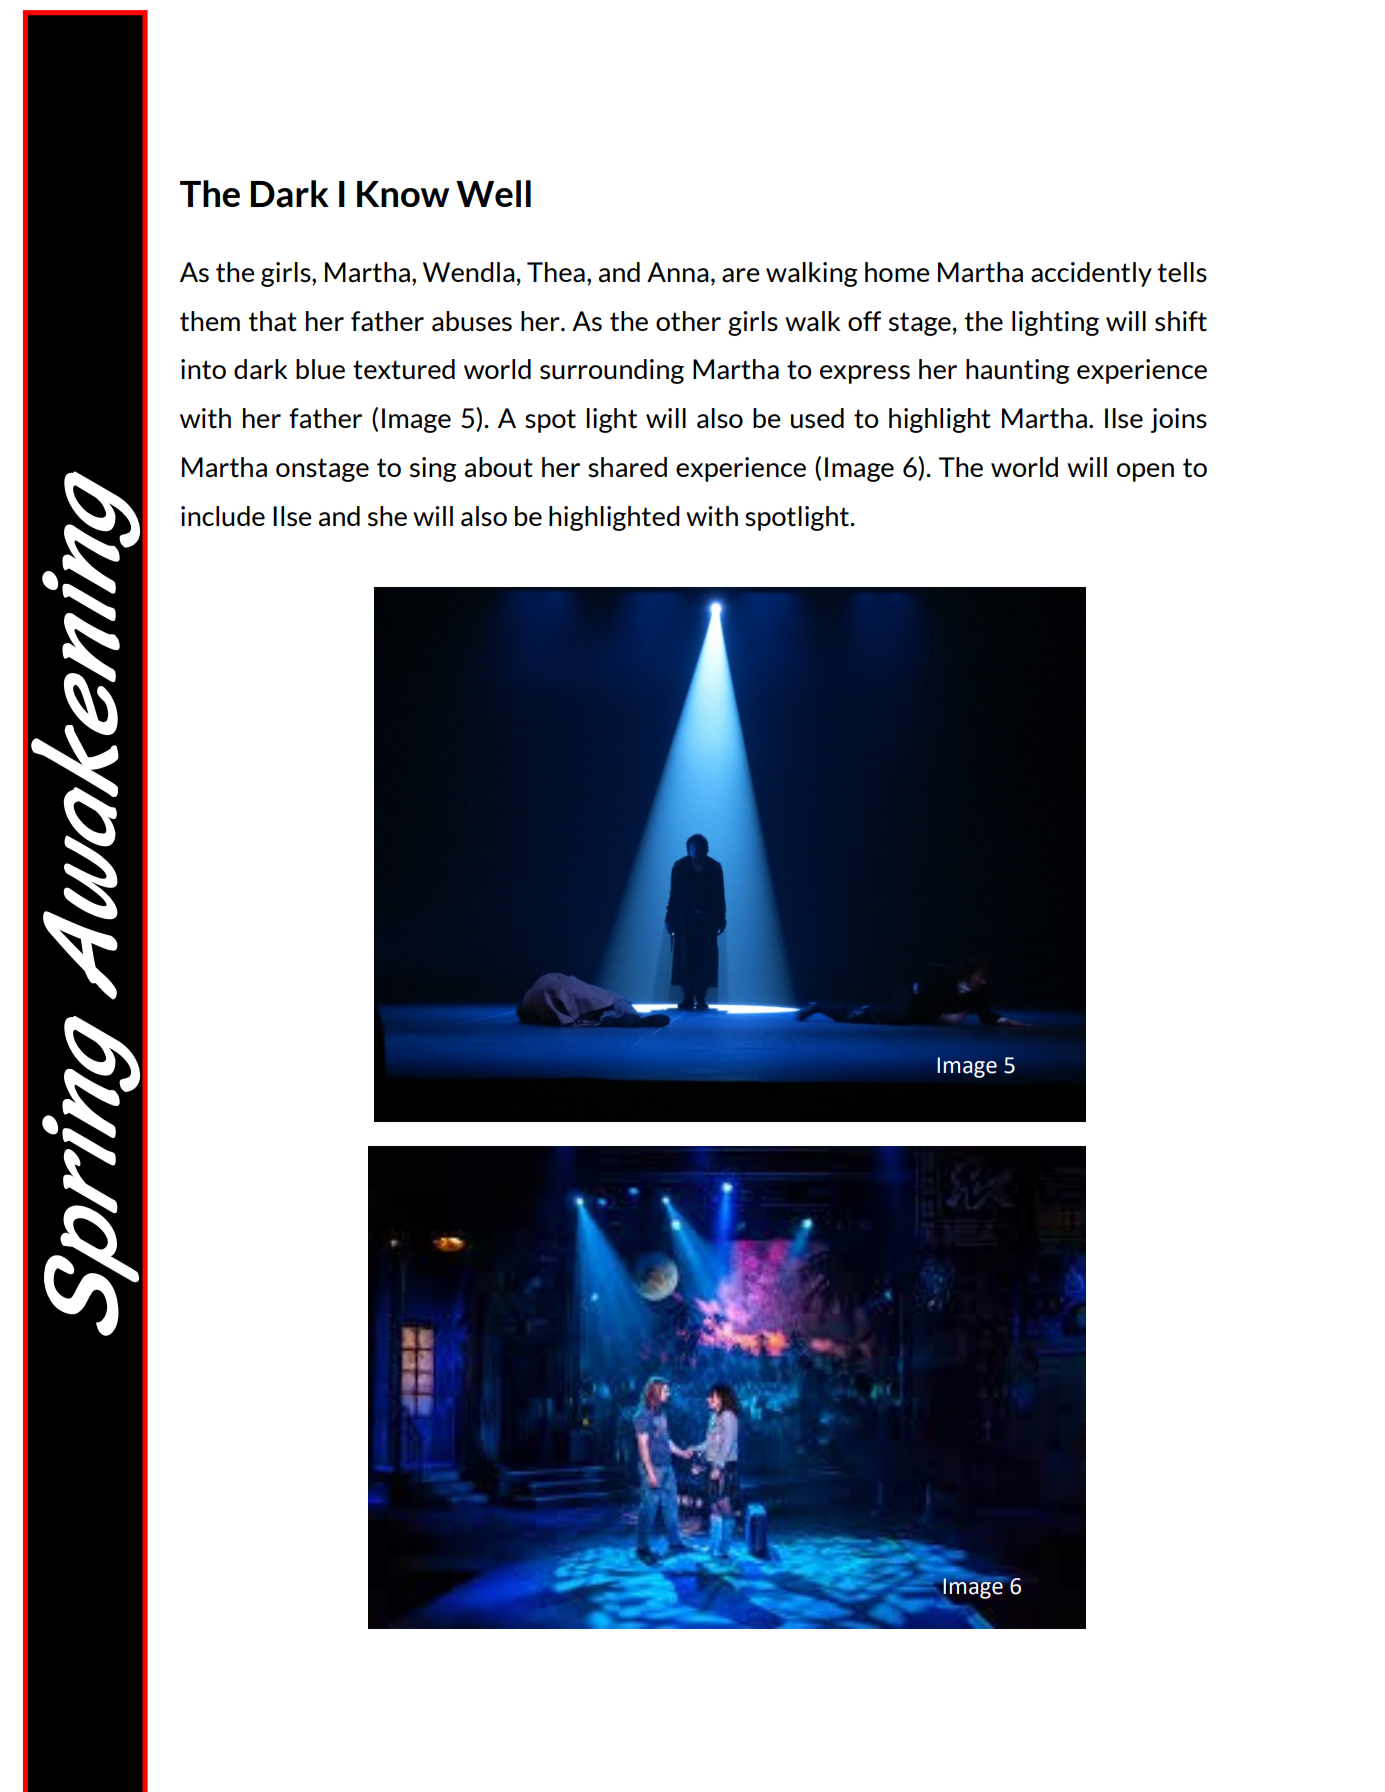 The width and height of the document is (1385, 1792). Describe the element at coordinates (273, 321) in the document. I see `that` at that location.
